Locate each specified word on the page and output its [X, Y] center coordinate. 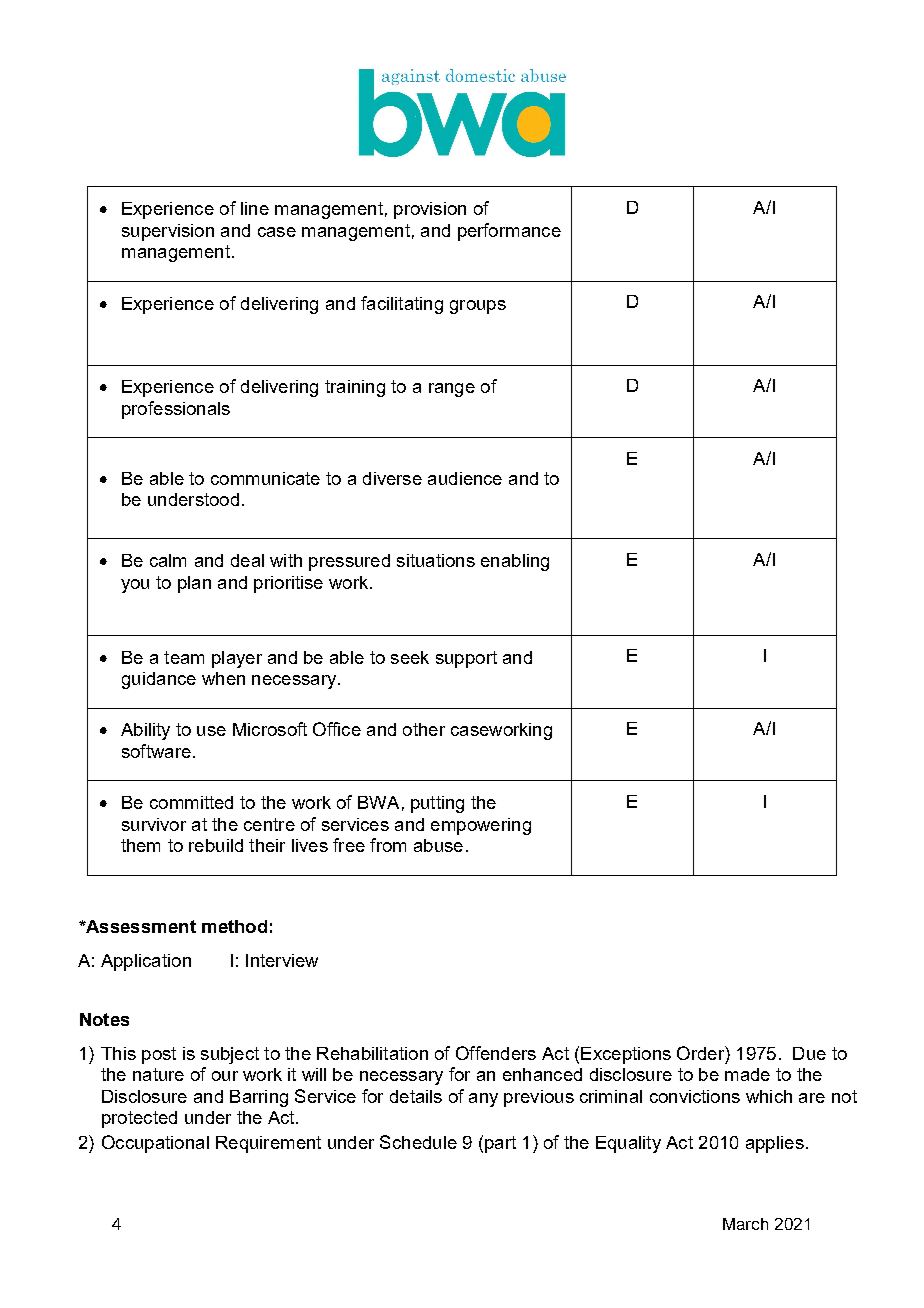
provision [430, 210]
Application [146, 962]
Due [809, 1053]
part [500, 1144]
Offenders [496, 1053]
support [466, 659]
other [424, 729]
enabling [515, 562]
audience [465, 478]
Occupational [155, 1144]
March [745, 1224]
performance [509, 232]
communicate [265, 478]
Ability [145, 731]
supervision [168, 232]
